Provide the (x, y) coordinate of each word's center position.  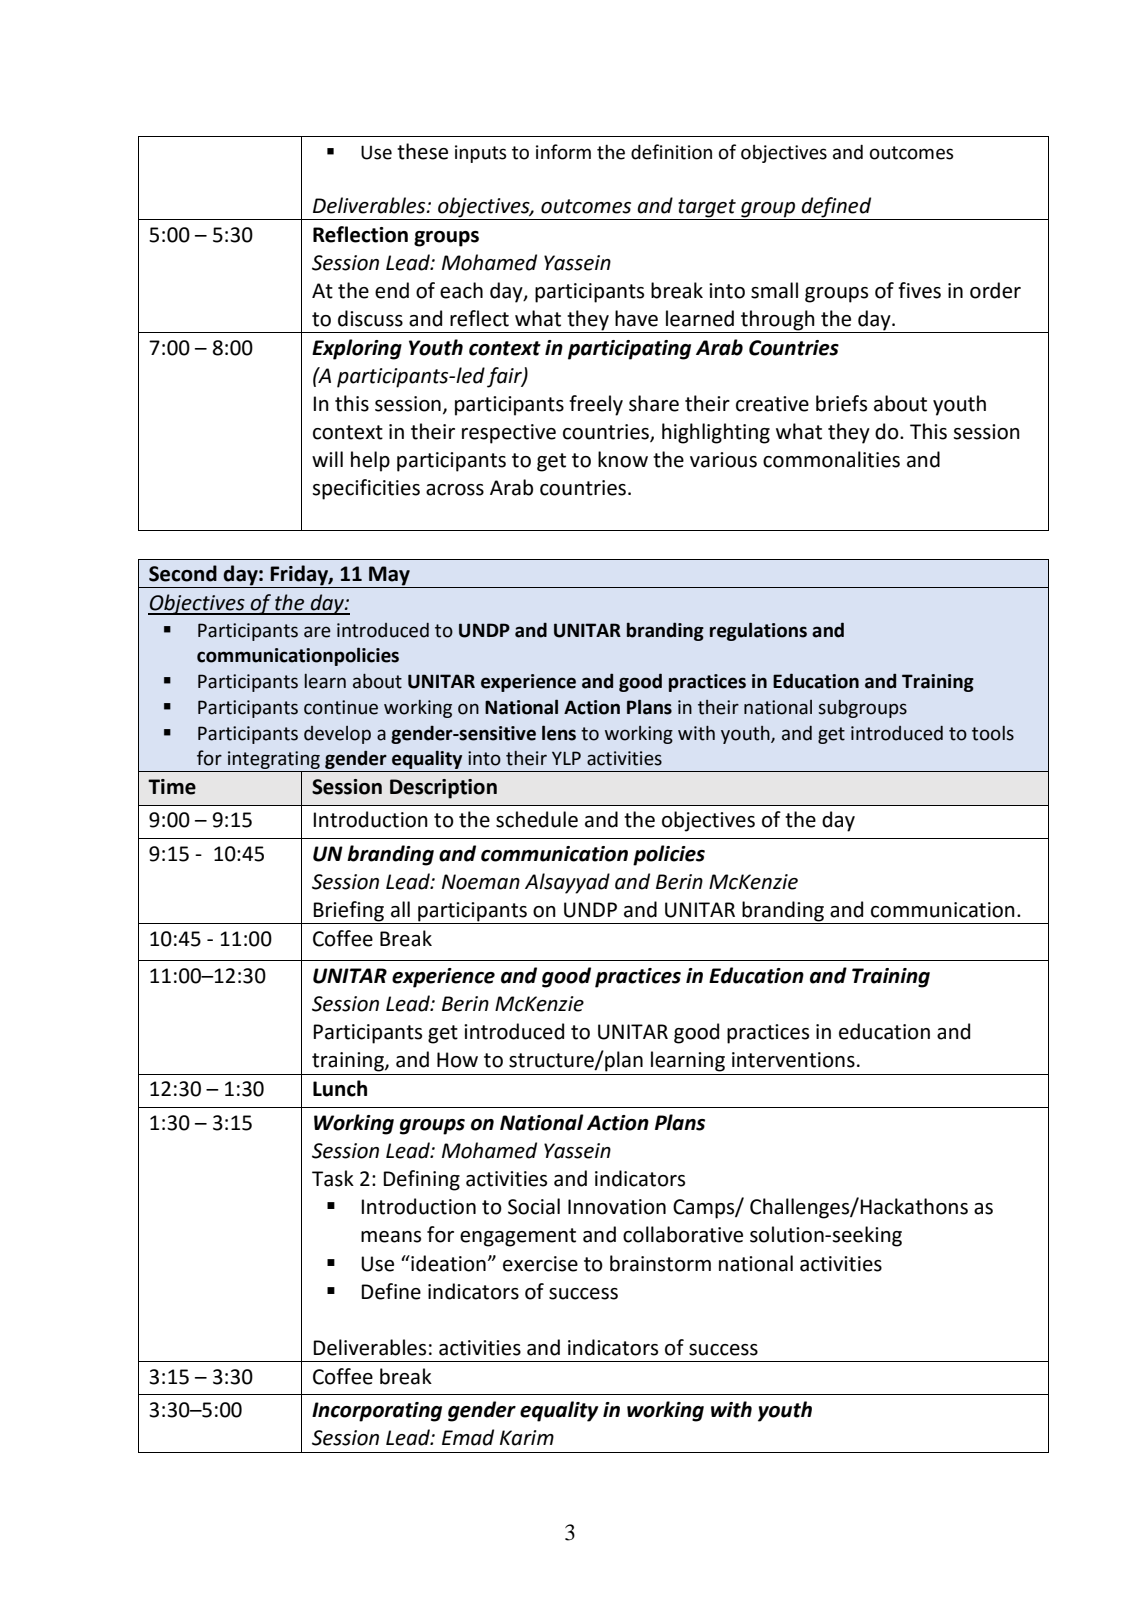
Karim (527, 1438)
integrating (274, 761)
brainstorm (660, 1263)
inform (563, 152)
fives (919, 290)
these (422, 151)
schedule (537, 819)
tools (993, 733)
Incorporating (377, 1412)
